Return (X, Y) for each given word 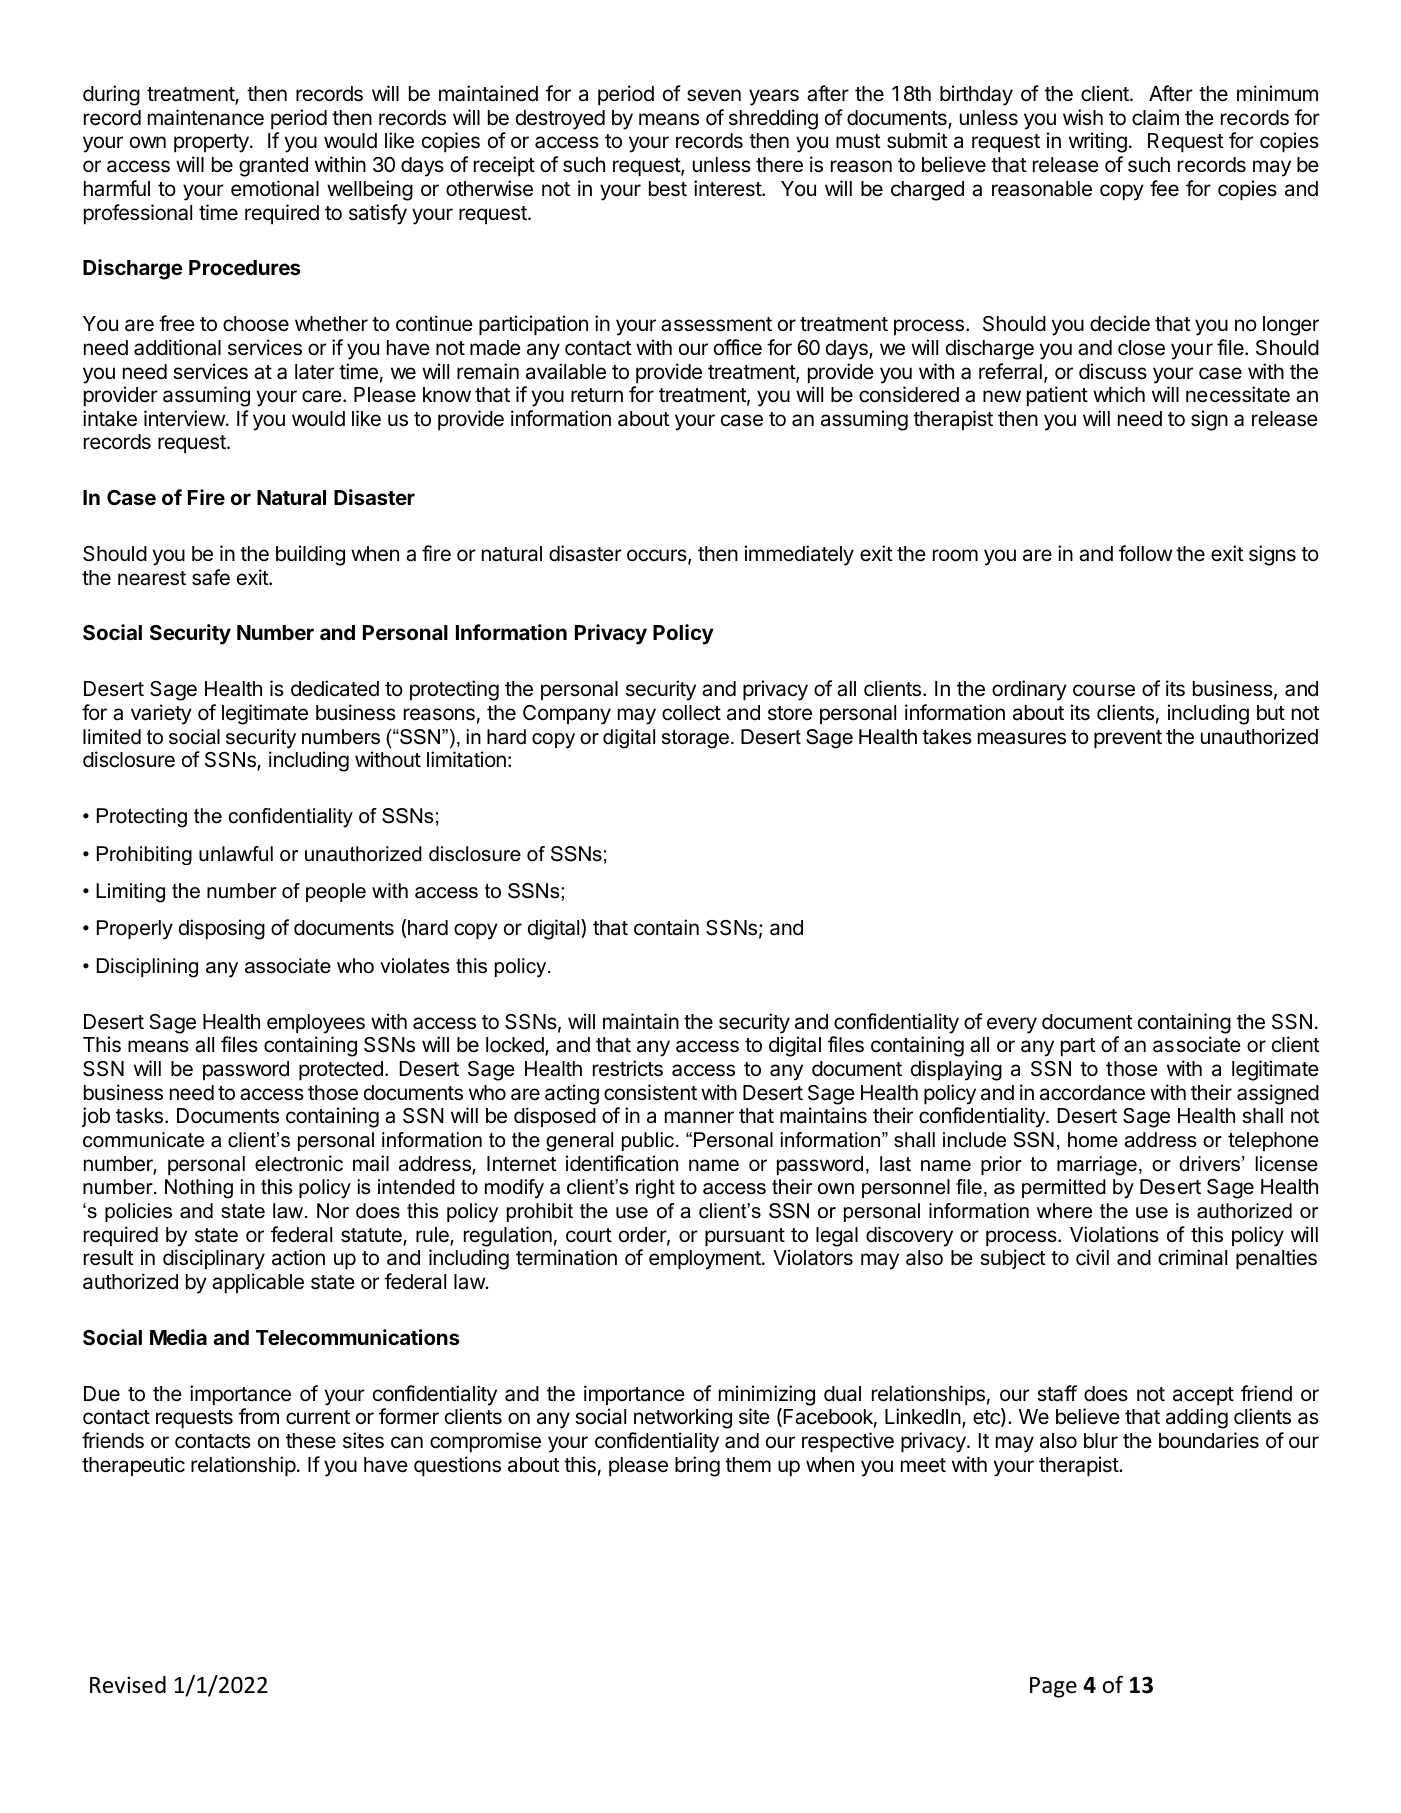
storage (697, 739)
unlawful (236, 854)
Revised (128, 1685)
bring (697, 1466)
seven (714, 95)
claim (1155, 117)
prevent (1128, 739)
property (212, 143)
